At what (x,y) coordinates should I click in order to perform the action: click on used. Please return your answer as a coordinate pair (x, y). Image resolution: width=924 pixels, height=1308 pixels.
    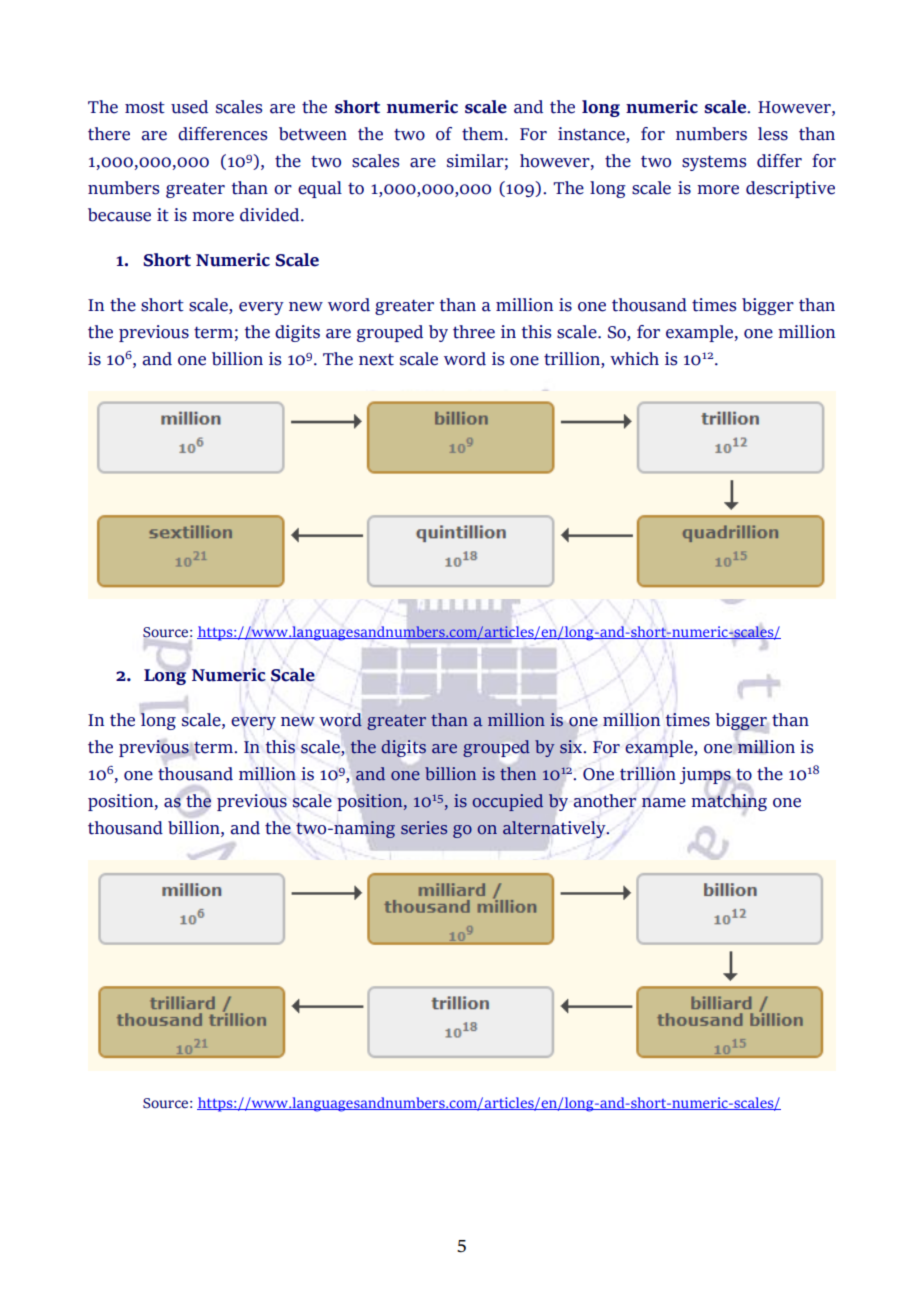
    Looking at the image, I should click on (189, 107).
